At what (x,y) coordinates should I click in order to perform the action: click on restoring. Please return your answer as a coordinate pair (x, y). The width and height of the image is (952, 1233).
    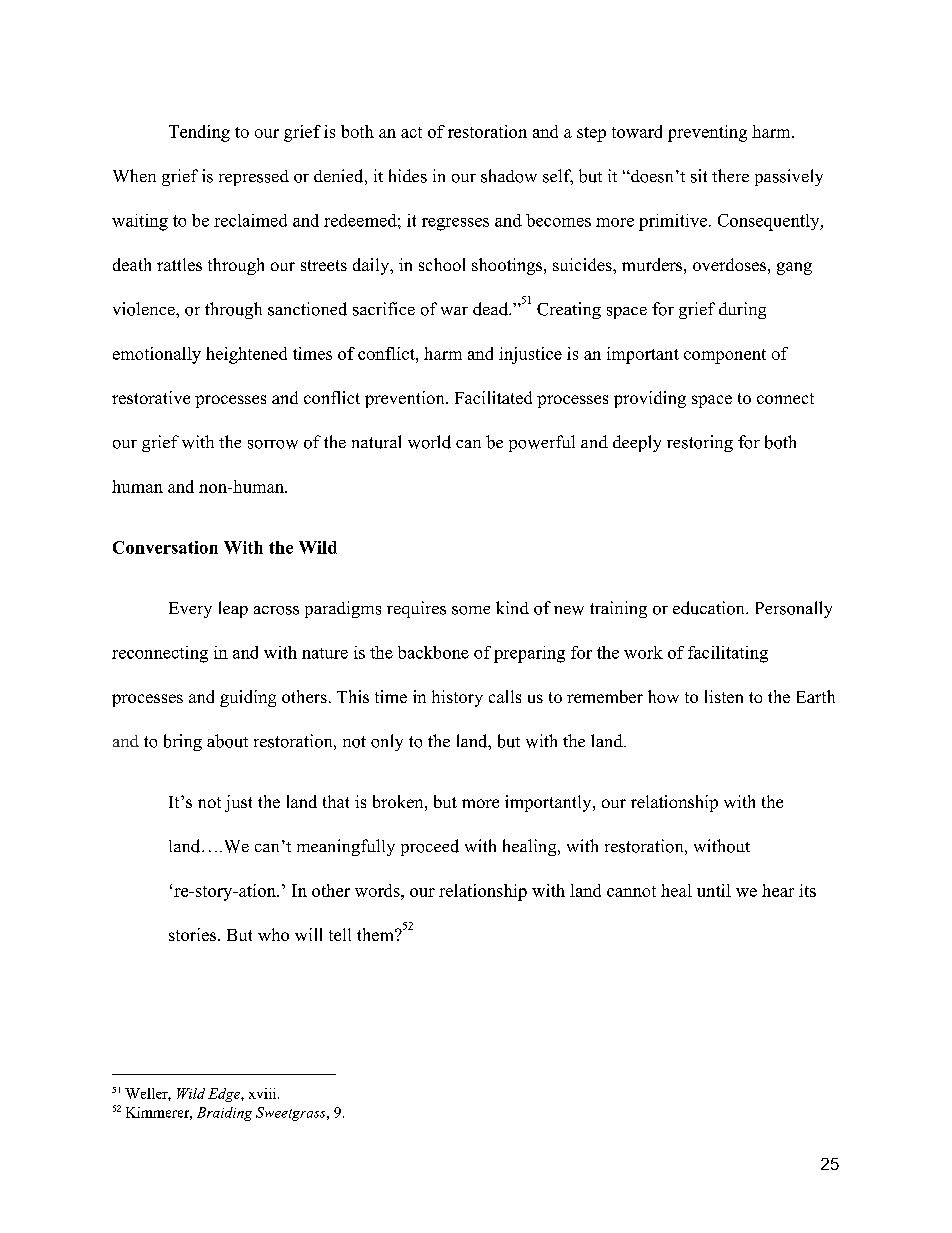
    Looking at the image, I should click on (700, 443).
